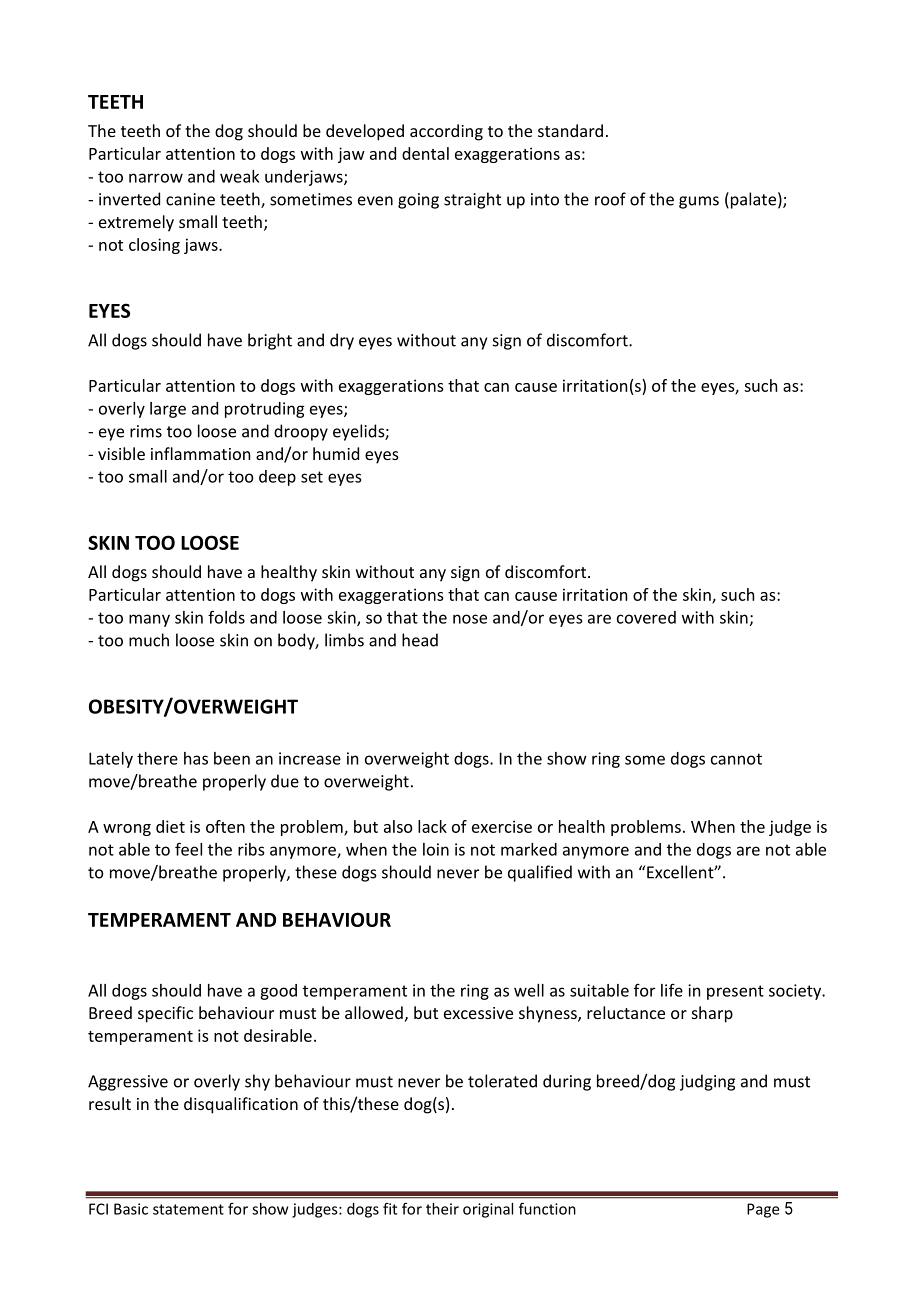 This screenshot has width=924, height=1308. I want to click on covered, so click(646, 617).
